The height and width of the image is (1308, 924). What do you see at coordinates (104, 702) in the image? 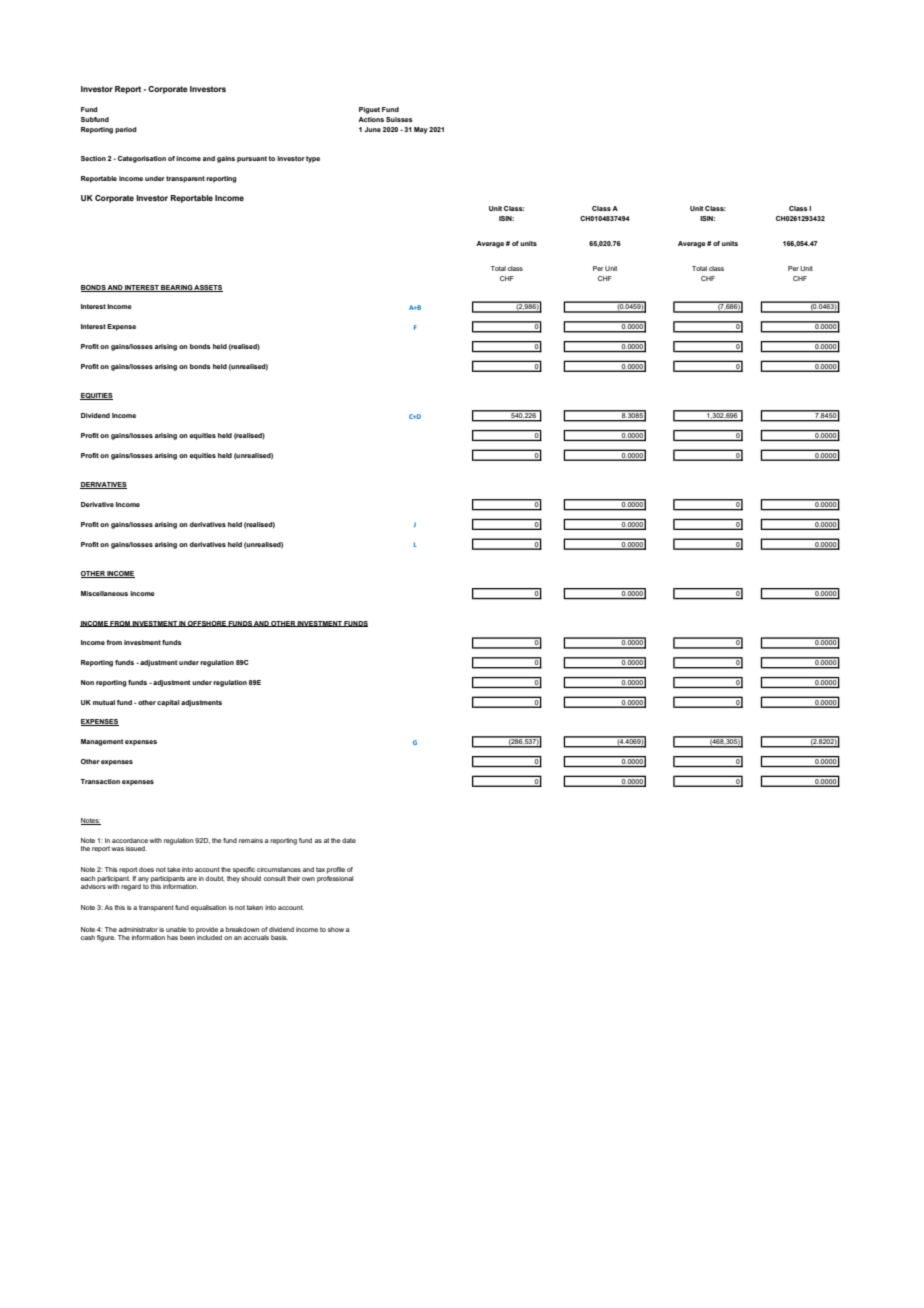
I see `mutual` at bounding box center [104, 702].
